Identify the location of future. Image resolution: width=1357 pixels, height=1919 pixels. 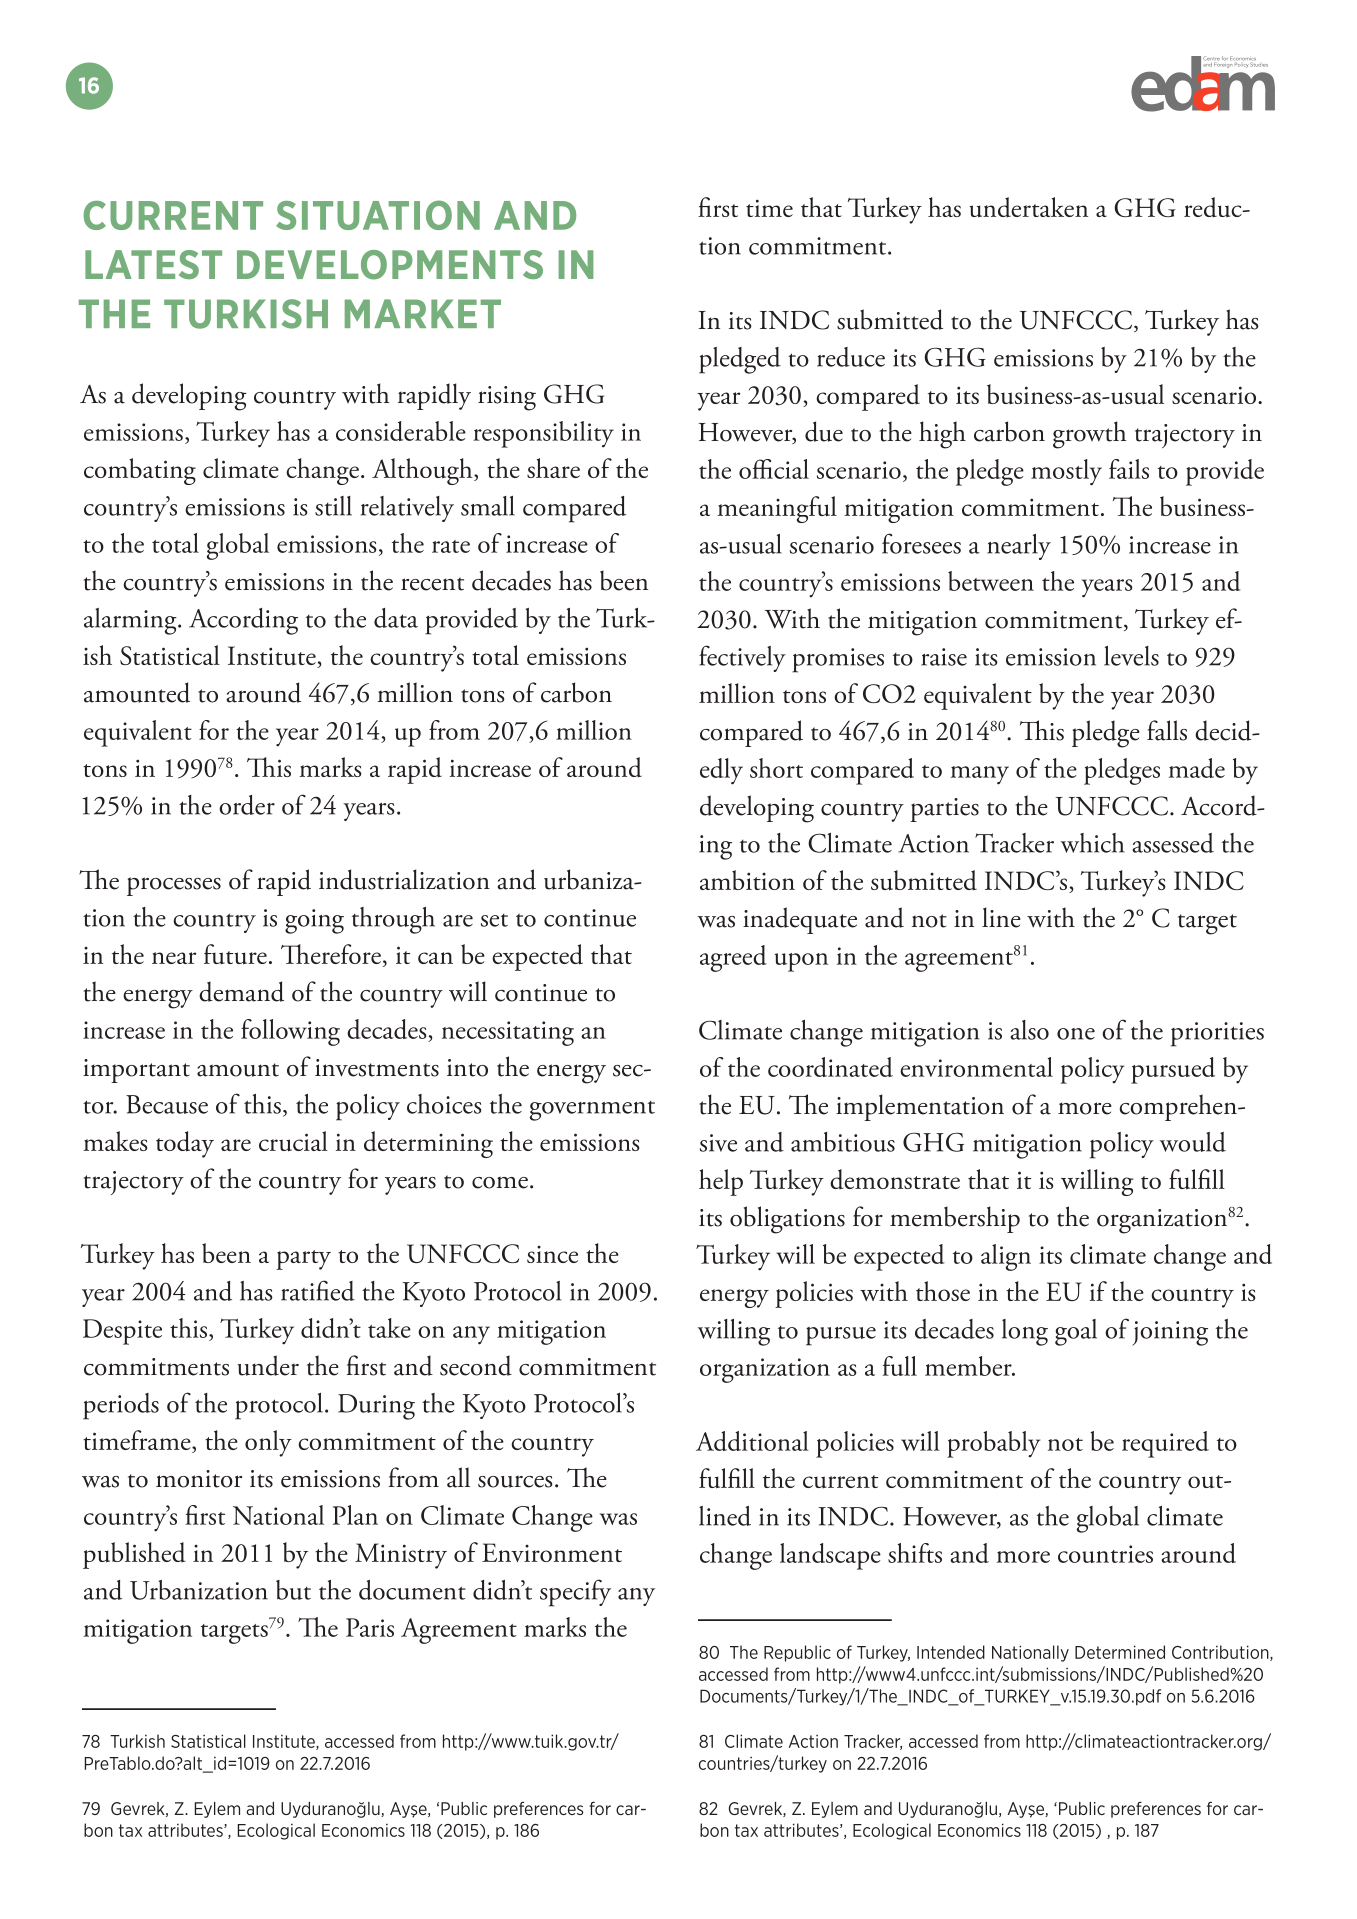
(235, 954).
